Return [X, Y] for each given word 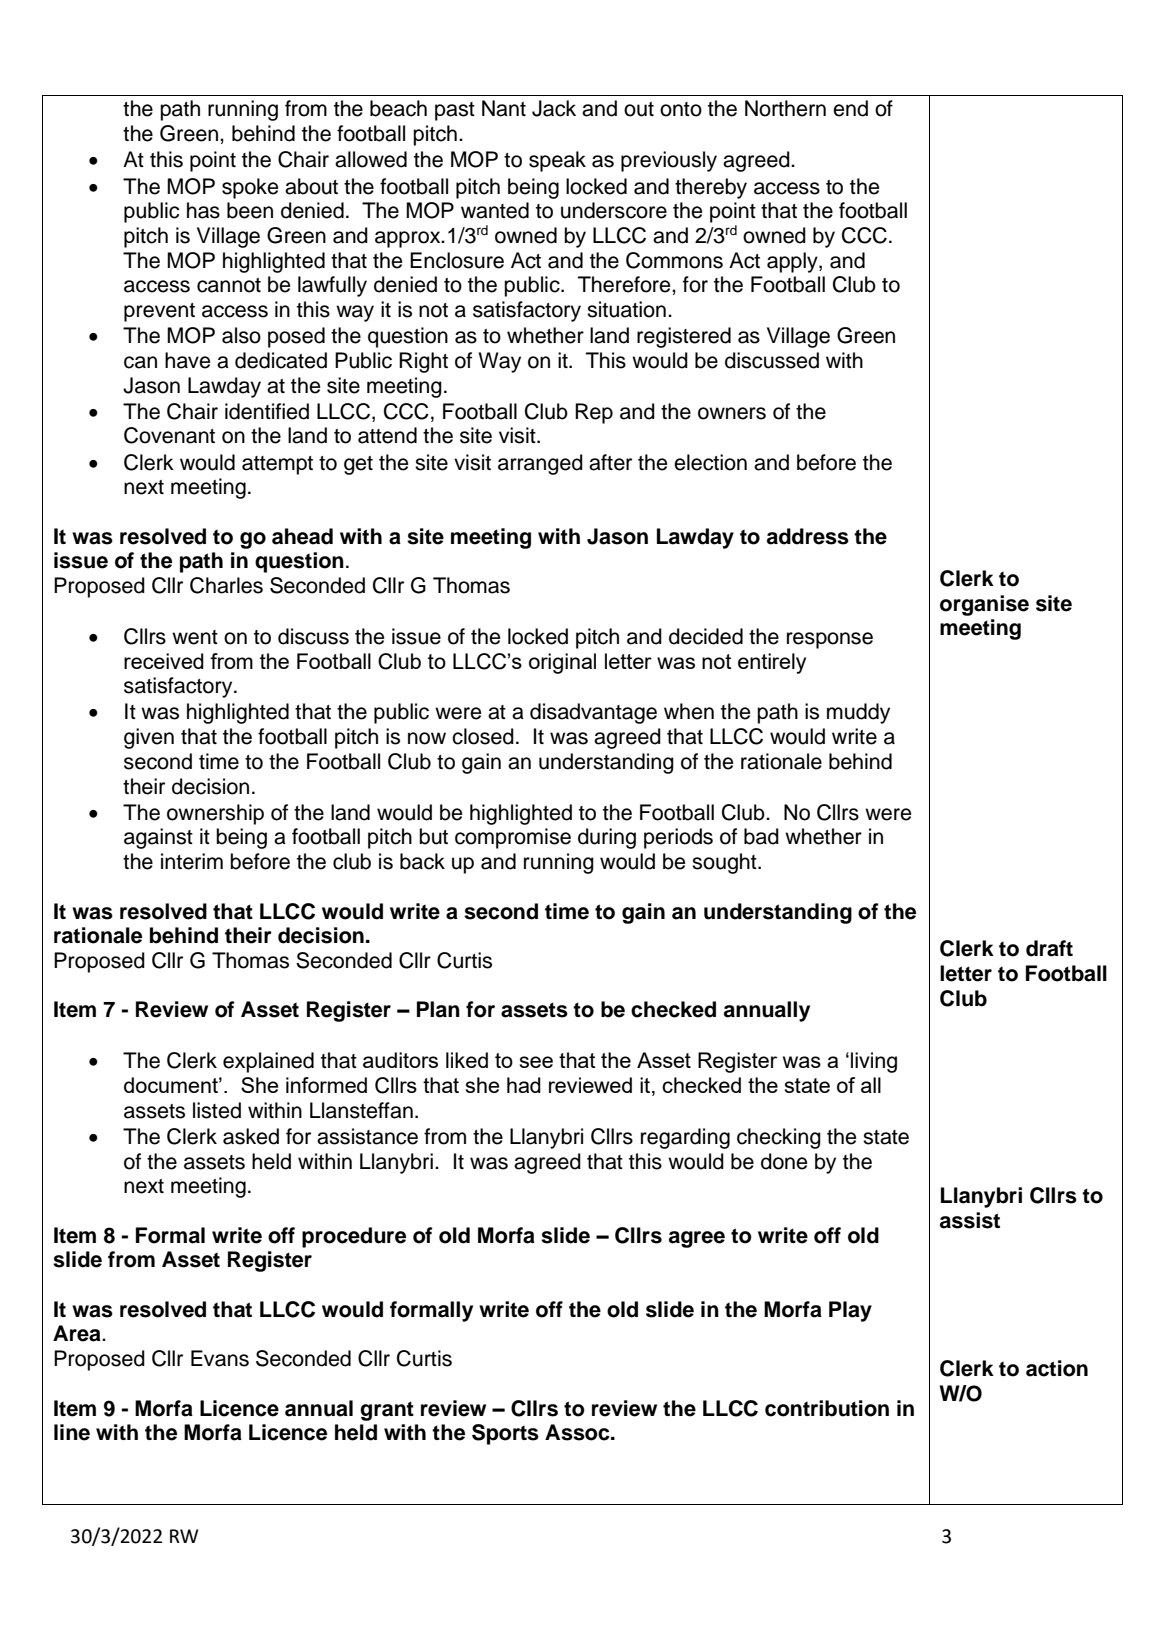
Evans [220, 1358]
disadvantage [593, 713]
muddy [858, 713]
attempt [277, 465]
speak [557, 161]
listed [217, 1110]
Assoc [578, 1432]
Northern [785, 108]
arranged [540, 464]
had [524, 1085]
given [149, 738]
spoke [250, 188]
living [874, 1062]
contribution [827, 1408]
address [808, 536]
